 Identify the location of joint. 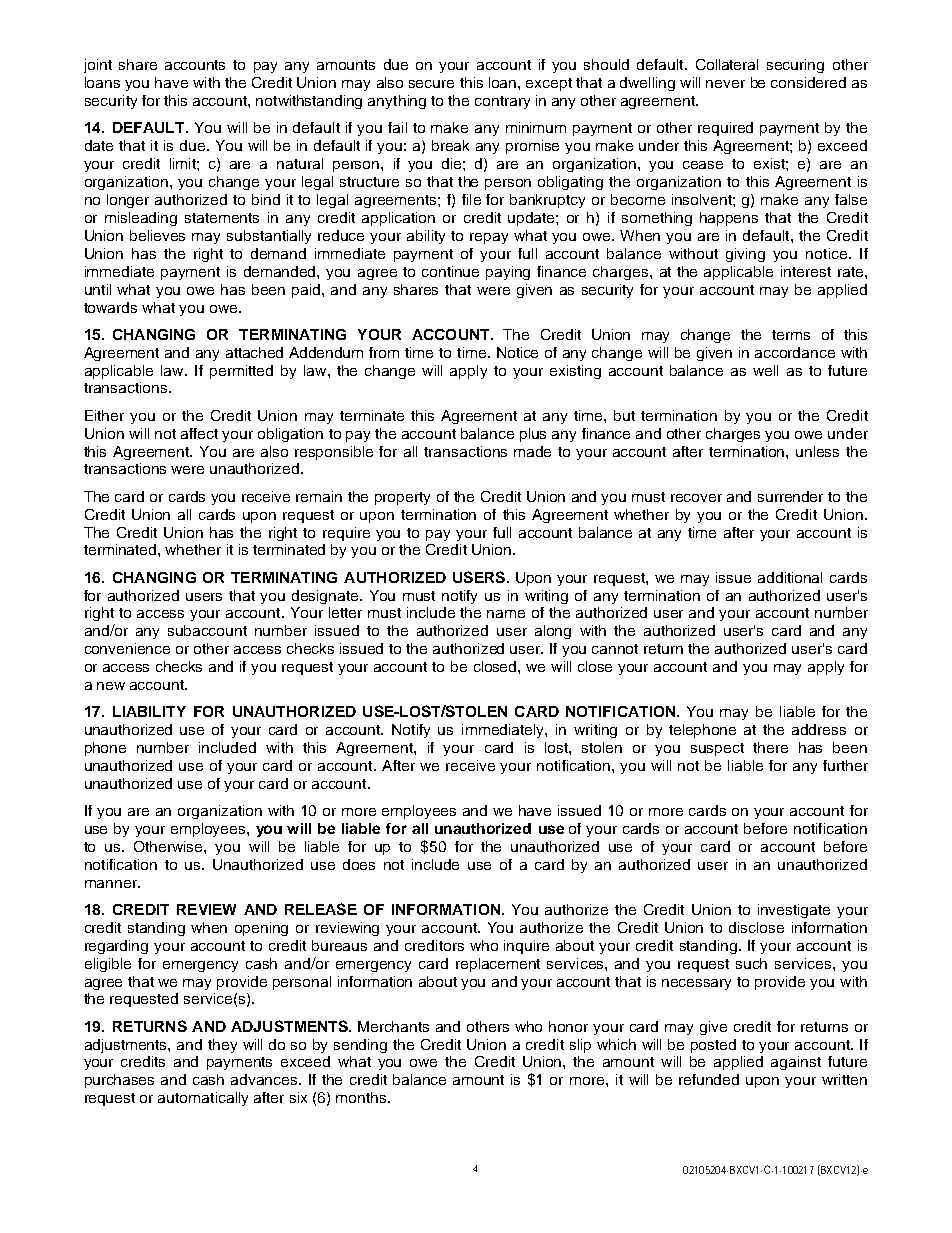
(98, 66).
